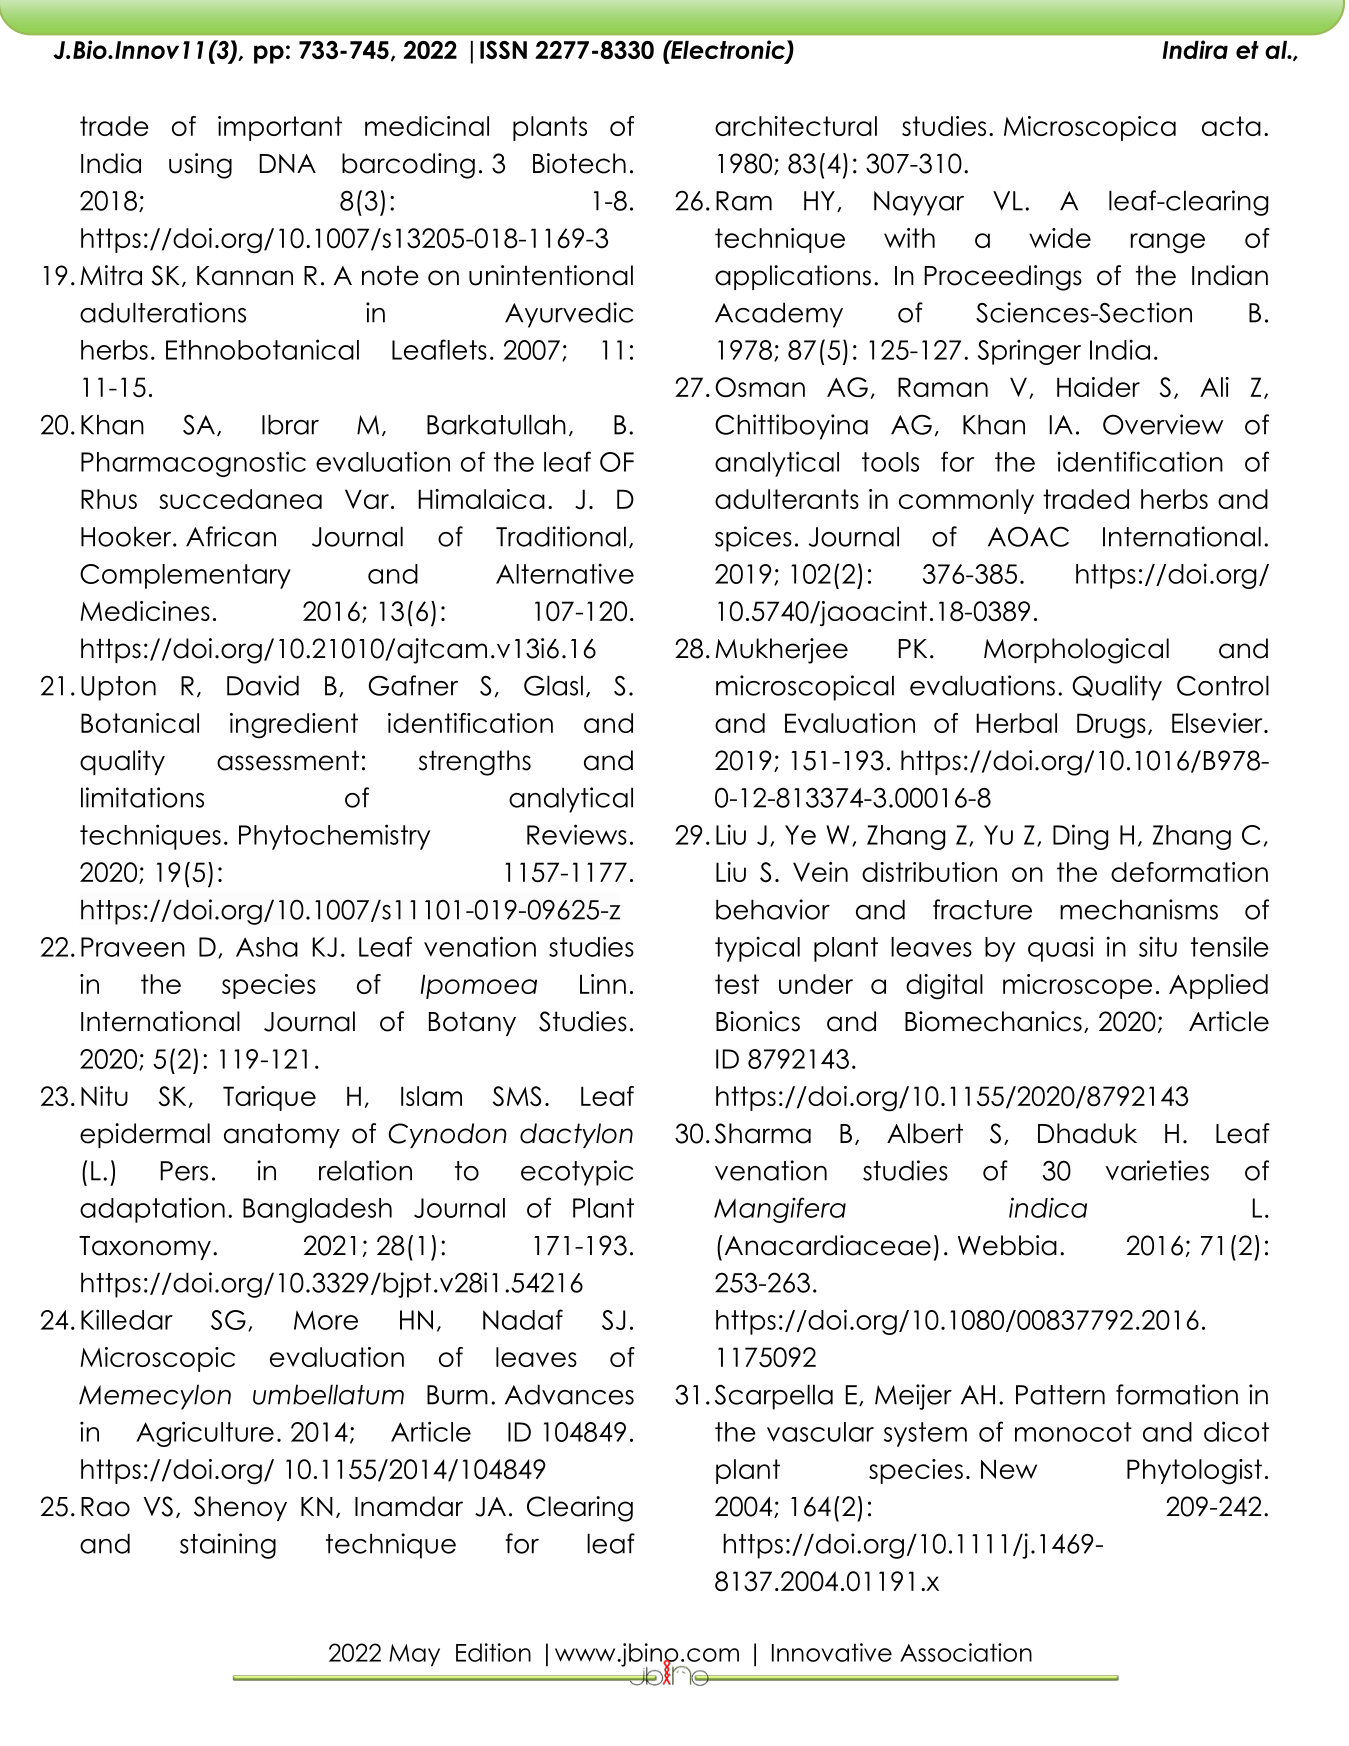  Describe the element at coordinates (1195, 49) in the page. I see `Indira` at that location.
